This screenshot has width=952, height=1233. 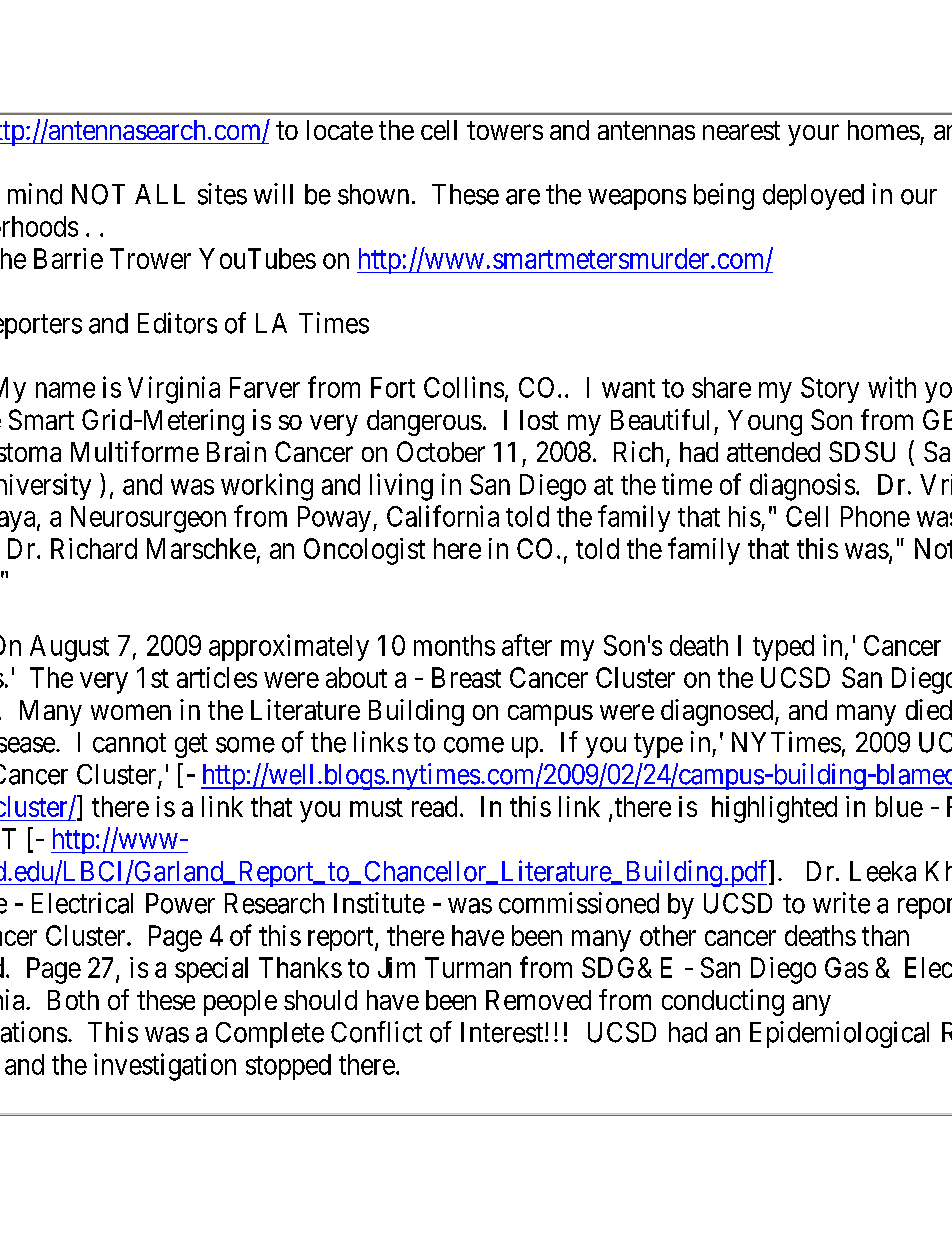 What do you see at coordinates (373, 194) in the screenshot?
I see `shown` at bounding box center [373, 194].
